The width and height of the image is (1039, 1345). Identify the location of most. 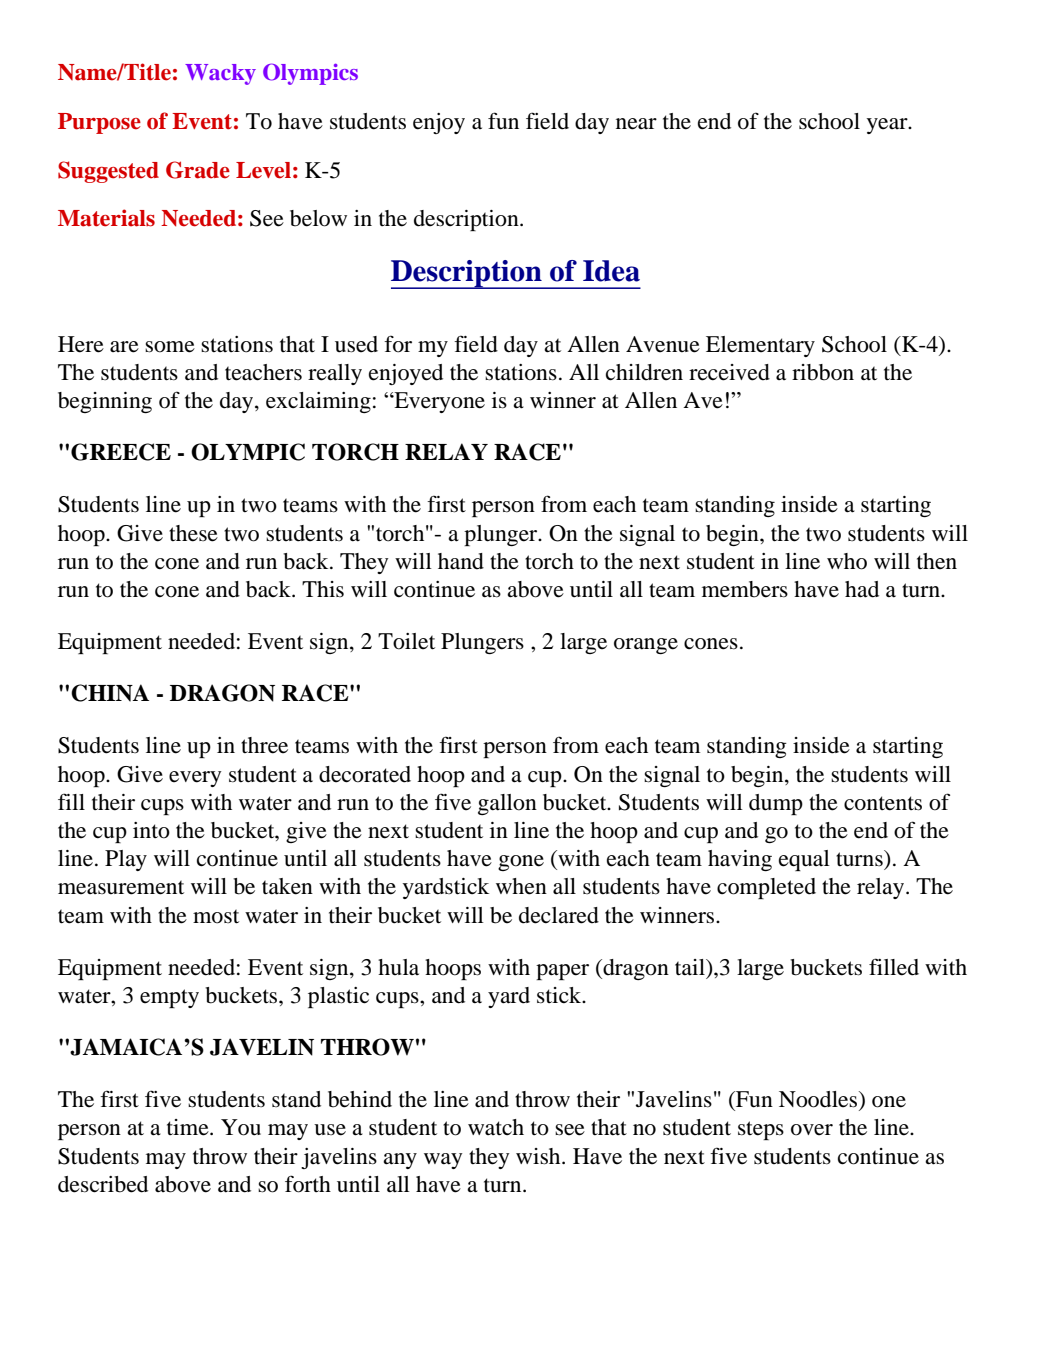
(216, 916).
